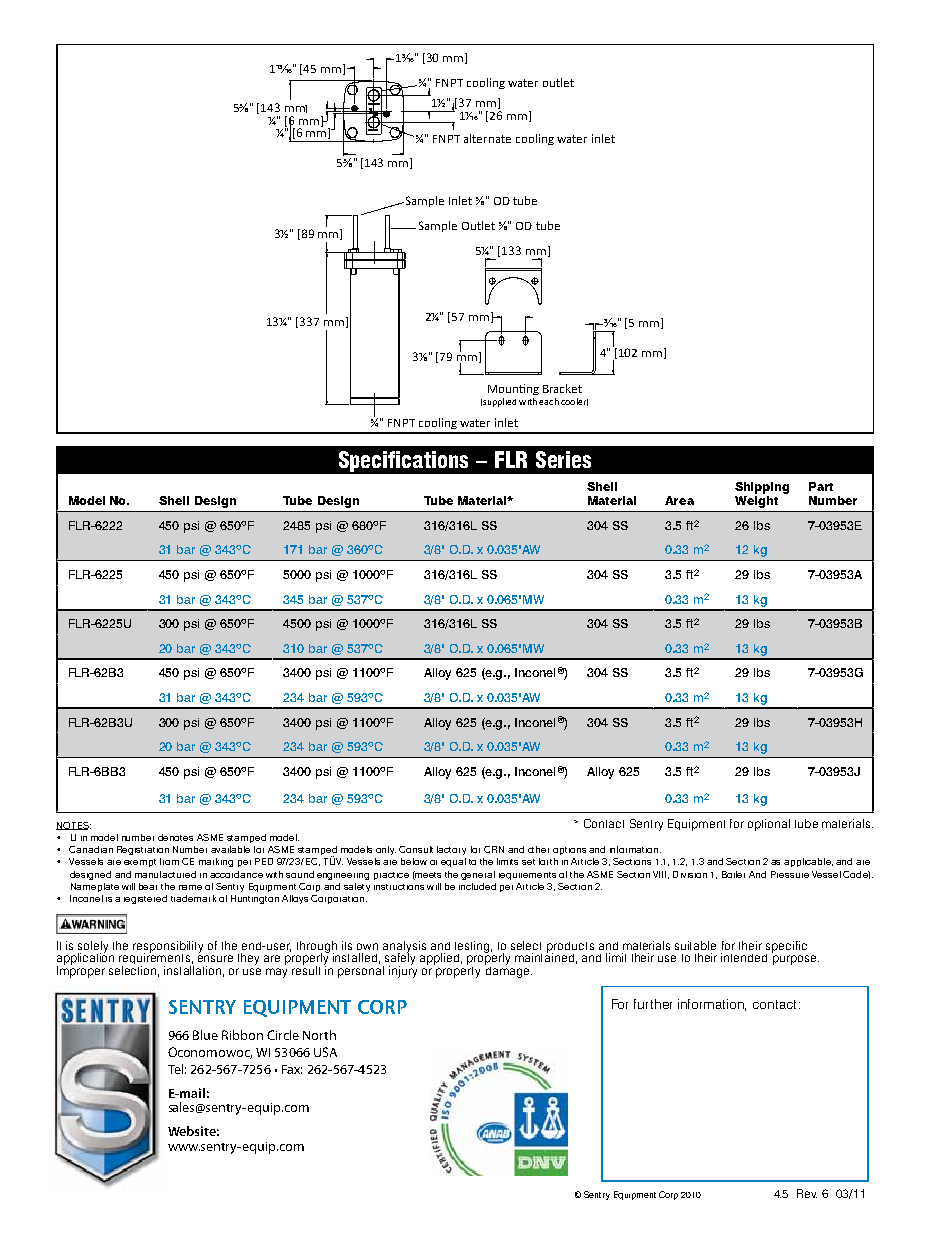 The width and height of the screenshot is (952, 1233). What do you see at coordinates (563, 459) in the screenshot?
I see `Series` at bounding box center [563, 459].
